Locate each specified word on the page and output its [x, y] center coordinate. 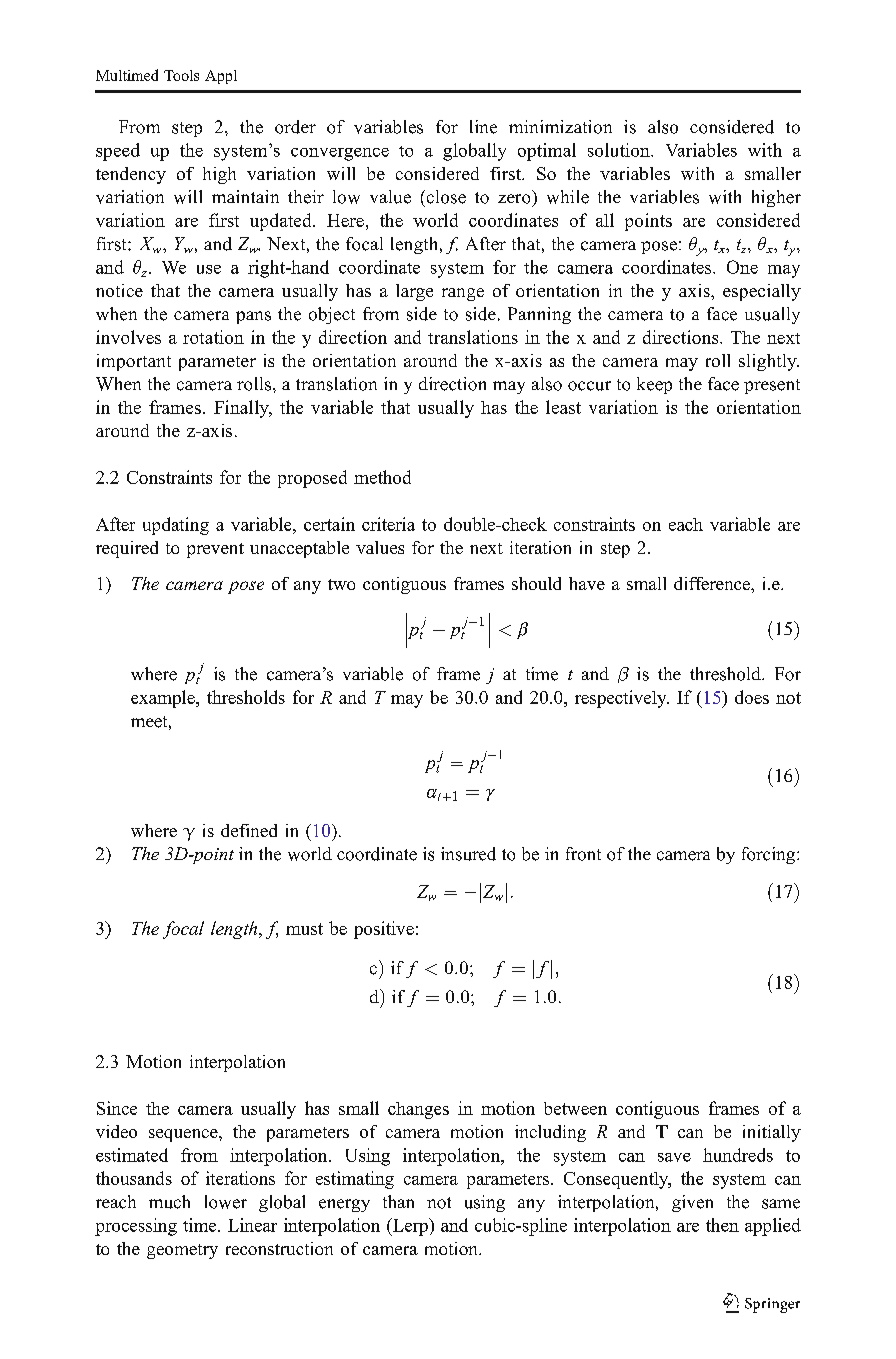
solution [620, 150]
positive [384, 930]
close [445, 197]
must [304, 929]
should [536, 583]
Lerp [410, 1227]
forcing [770, 855]
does [752, 697]
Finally [242, 409]
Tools [181, 75]
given [692, 1203]
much [169, 1202]
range [463, 294]
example [164, 699]
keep [654, 385]
